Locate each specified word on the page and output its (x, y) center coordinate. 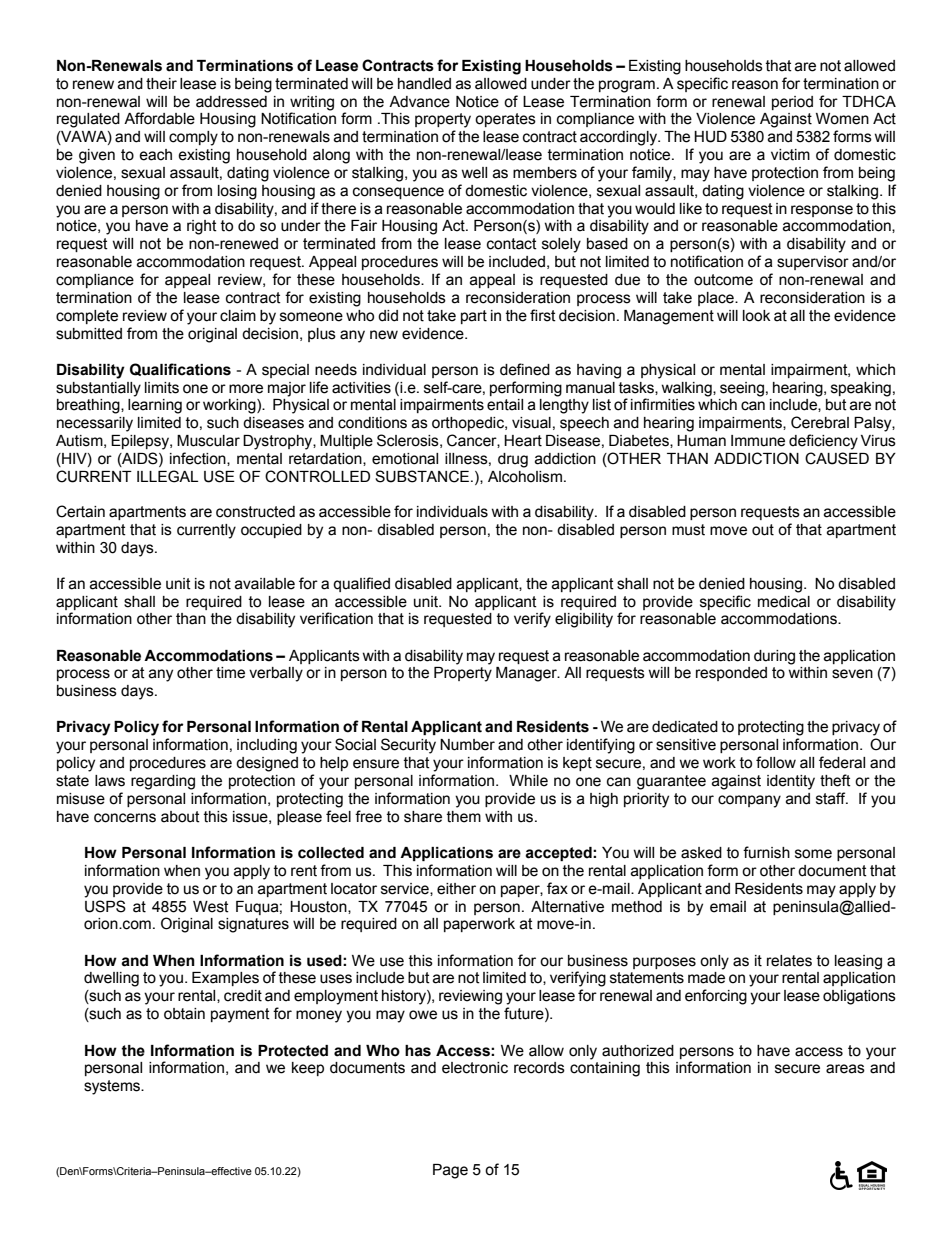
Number (467, 745)
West (211, 907)
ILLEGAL (167, 476)
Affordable (159, 118)
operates (505, 120)
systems (113, 1087)
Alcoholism (525, 477)
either (456, 889)
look (756, 316)
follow (776, 762)
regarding (163, 782)
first (543, 315)
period (792, 103)
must (688, 530)
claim (238, 316)
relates (789, 961)
